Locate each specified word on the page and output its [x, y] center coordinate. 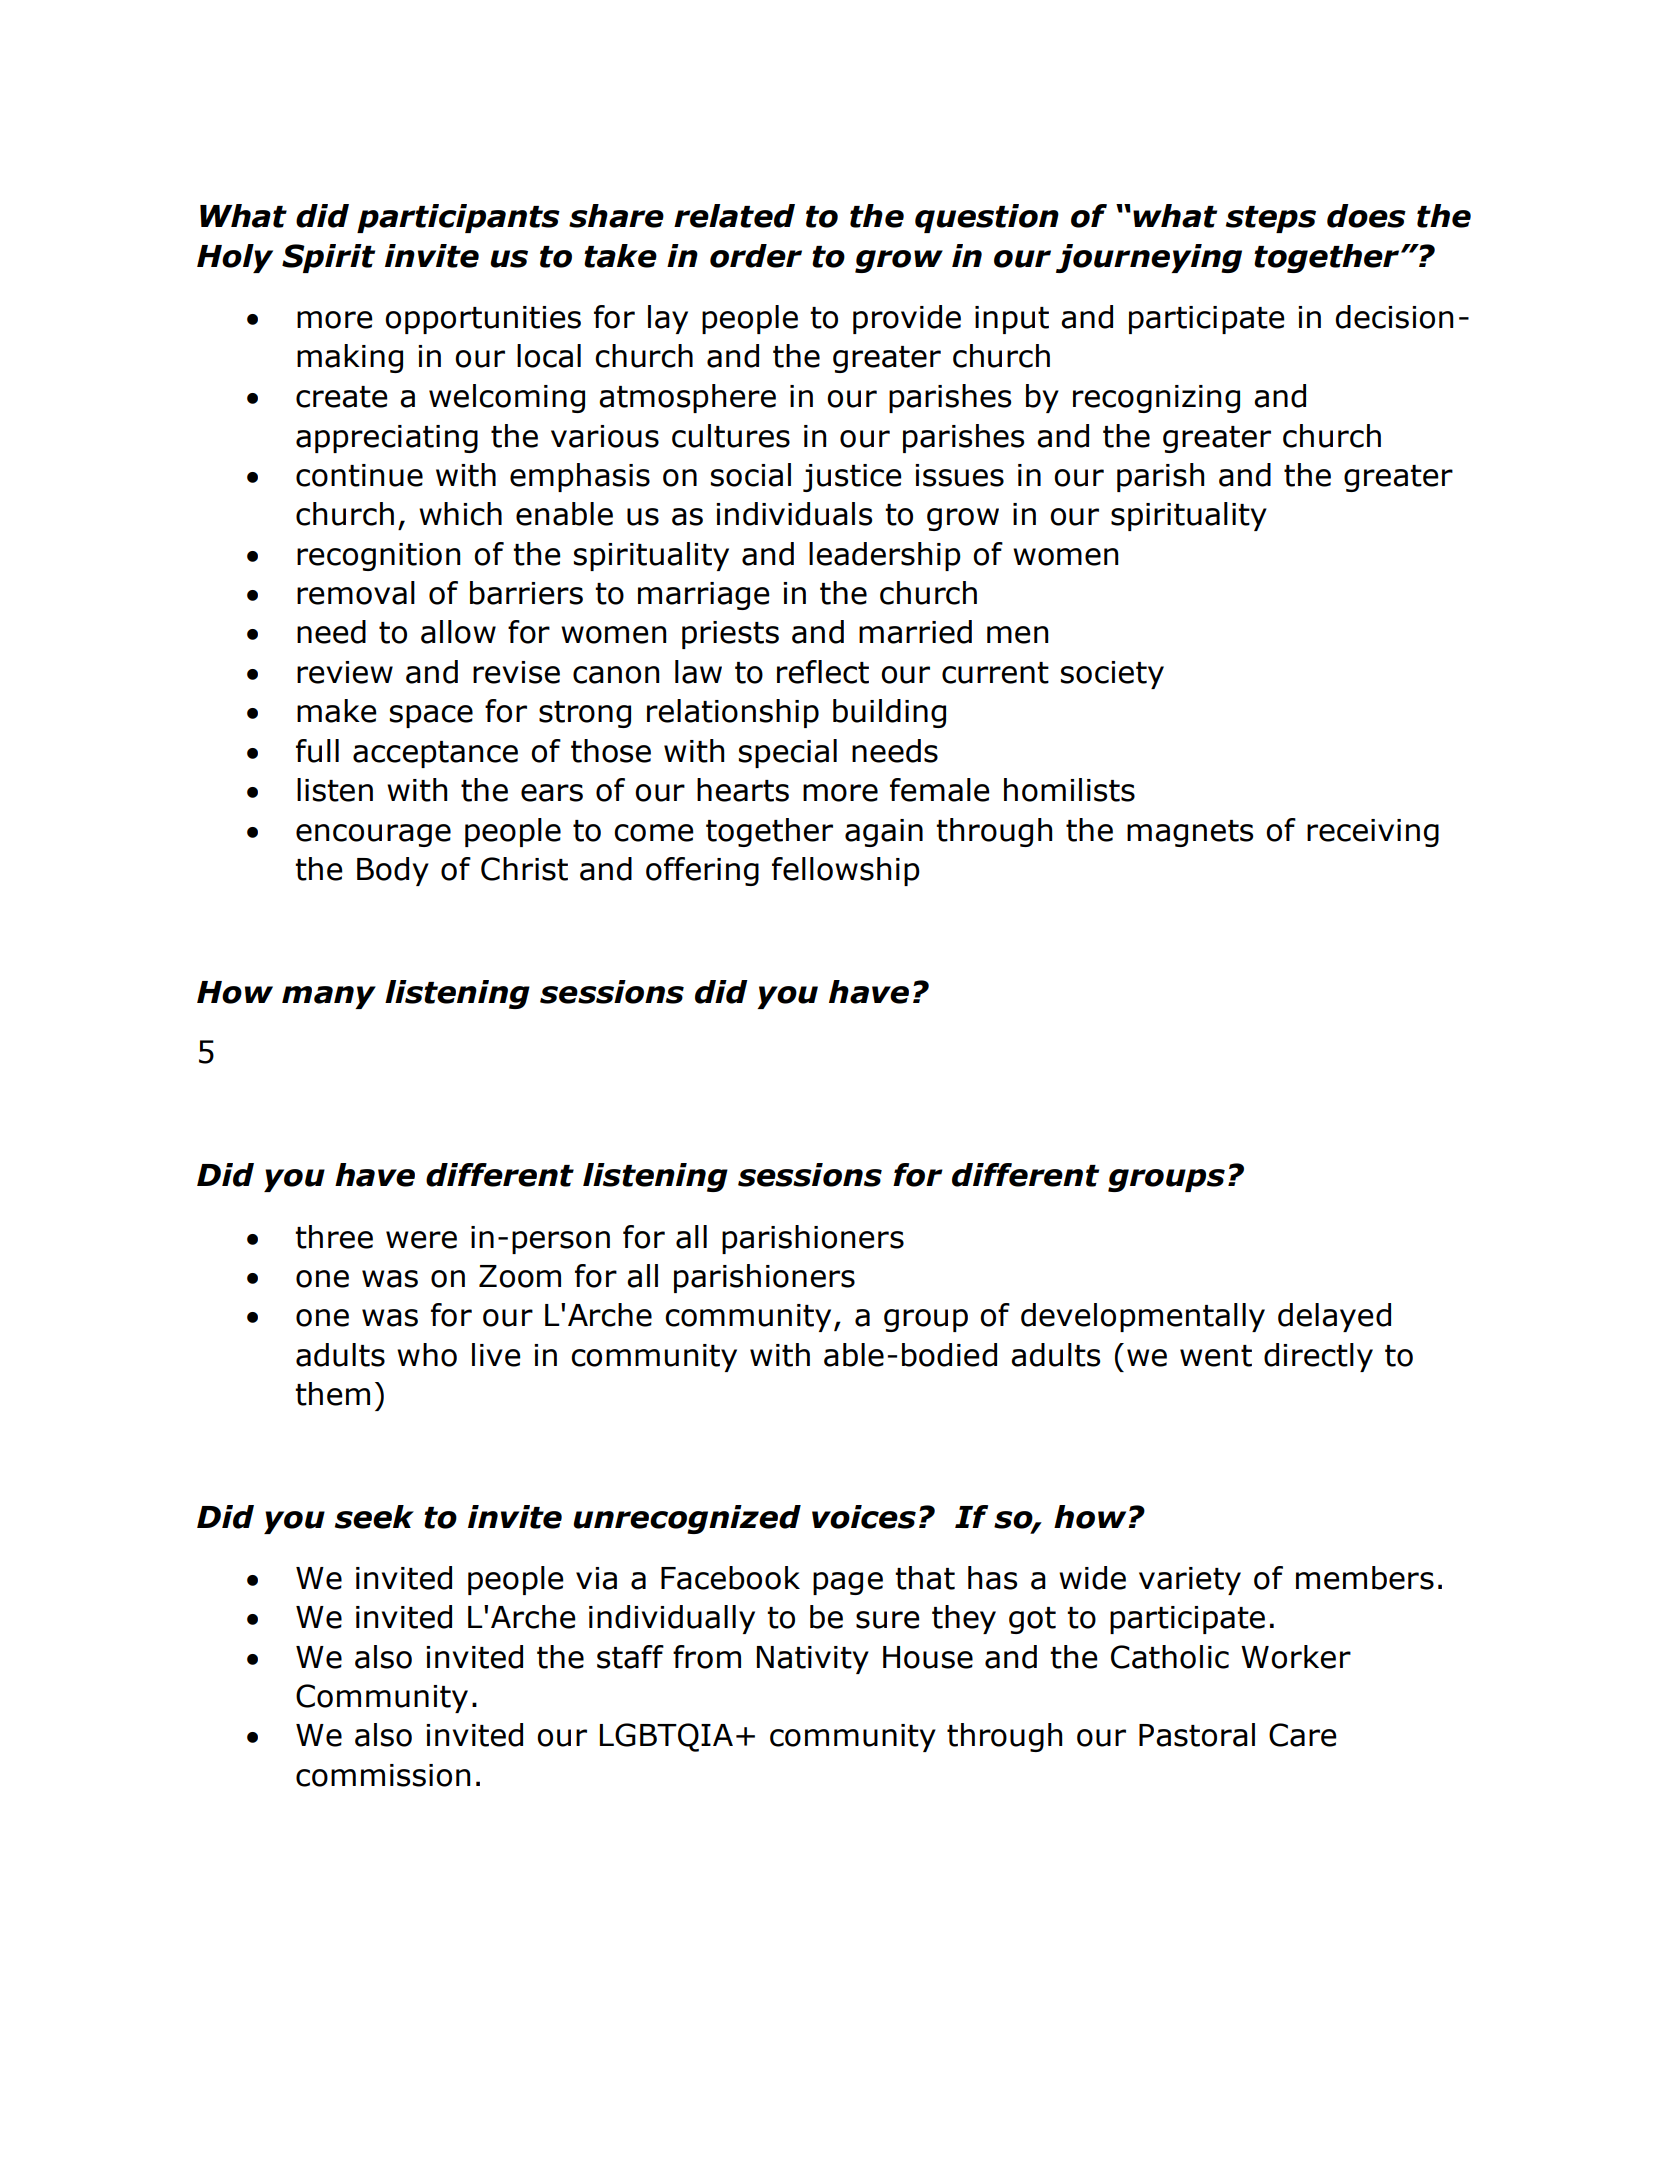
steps [1271, 219]
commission [383, 1775]
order [756, 256]
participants [458, 218]
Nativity [813, 1660]
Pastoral [1197, 1735]
